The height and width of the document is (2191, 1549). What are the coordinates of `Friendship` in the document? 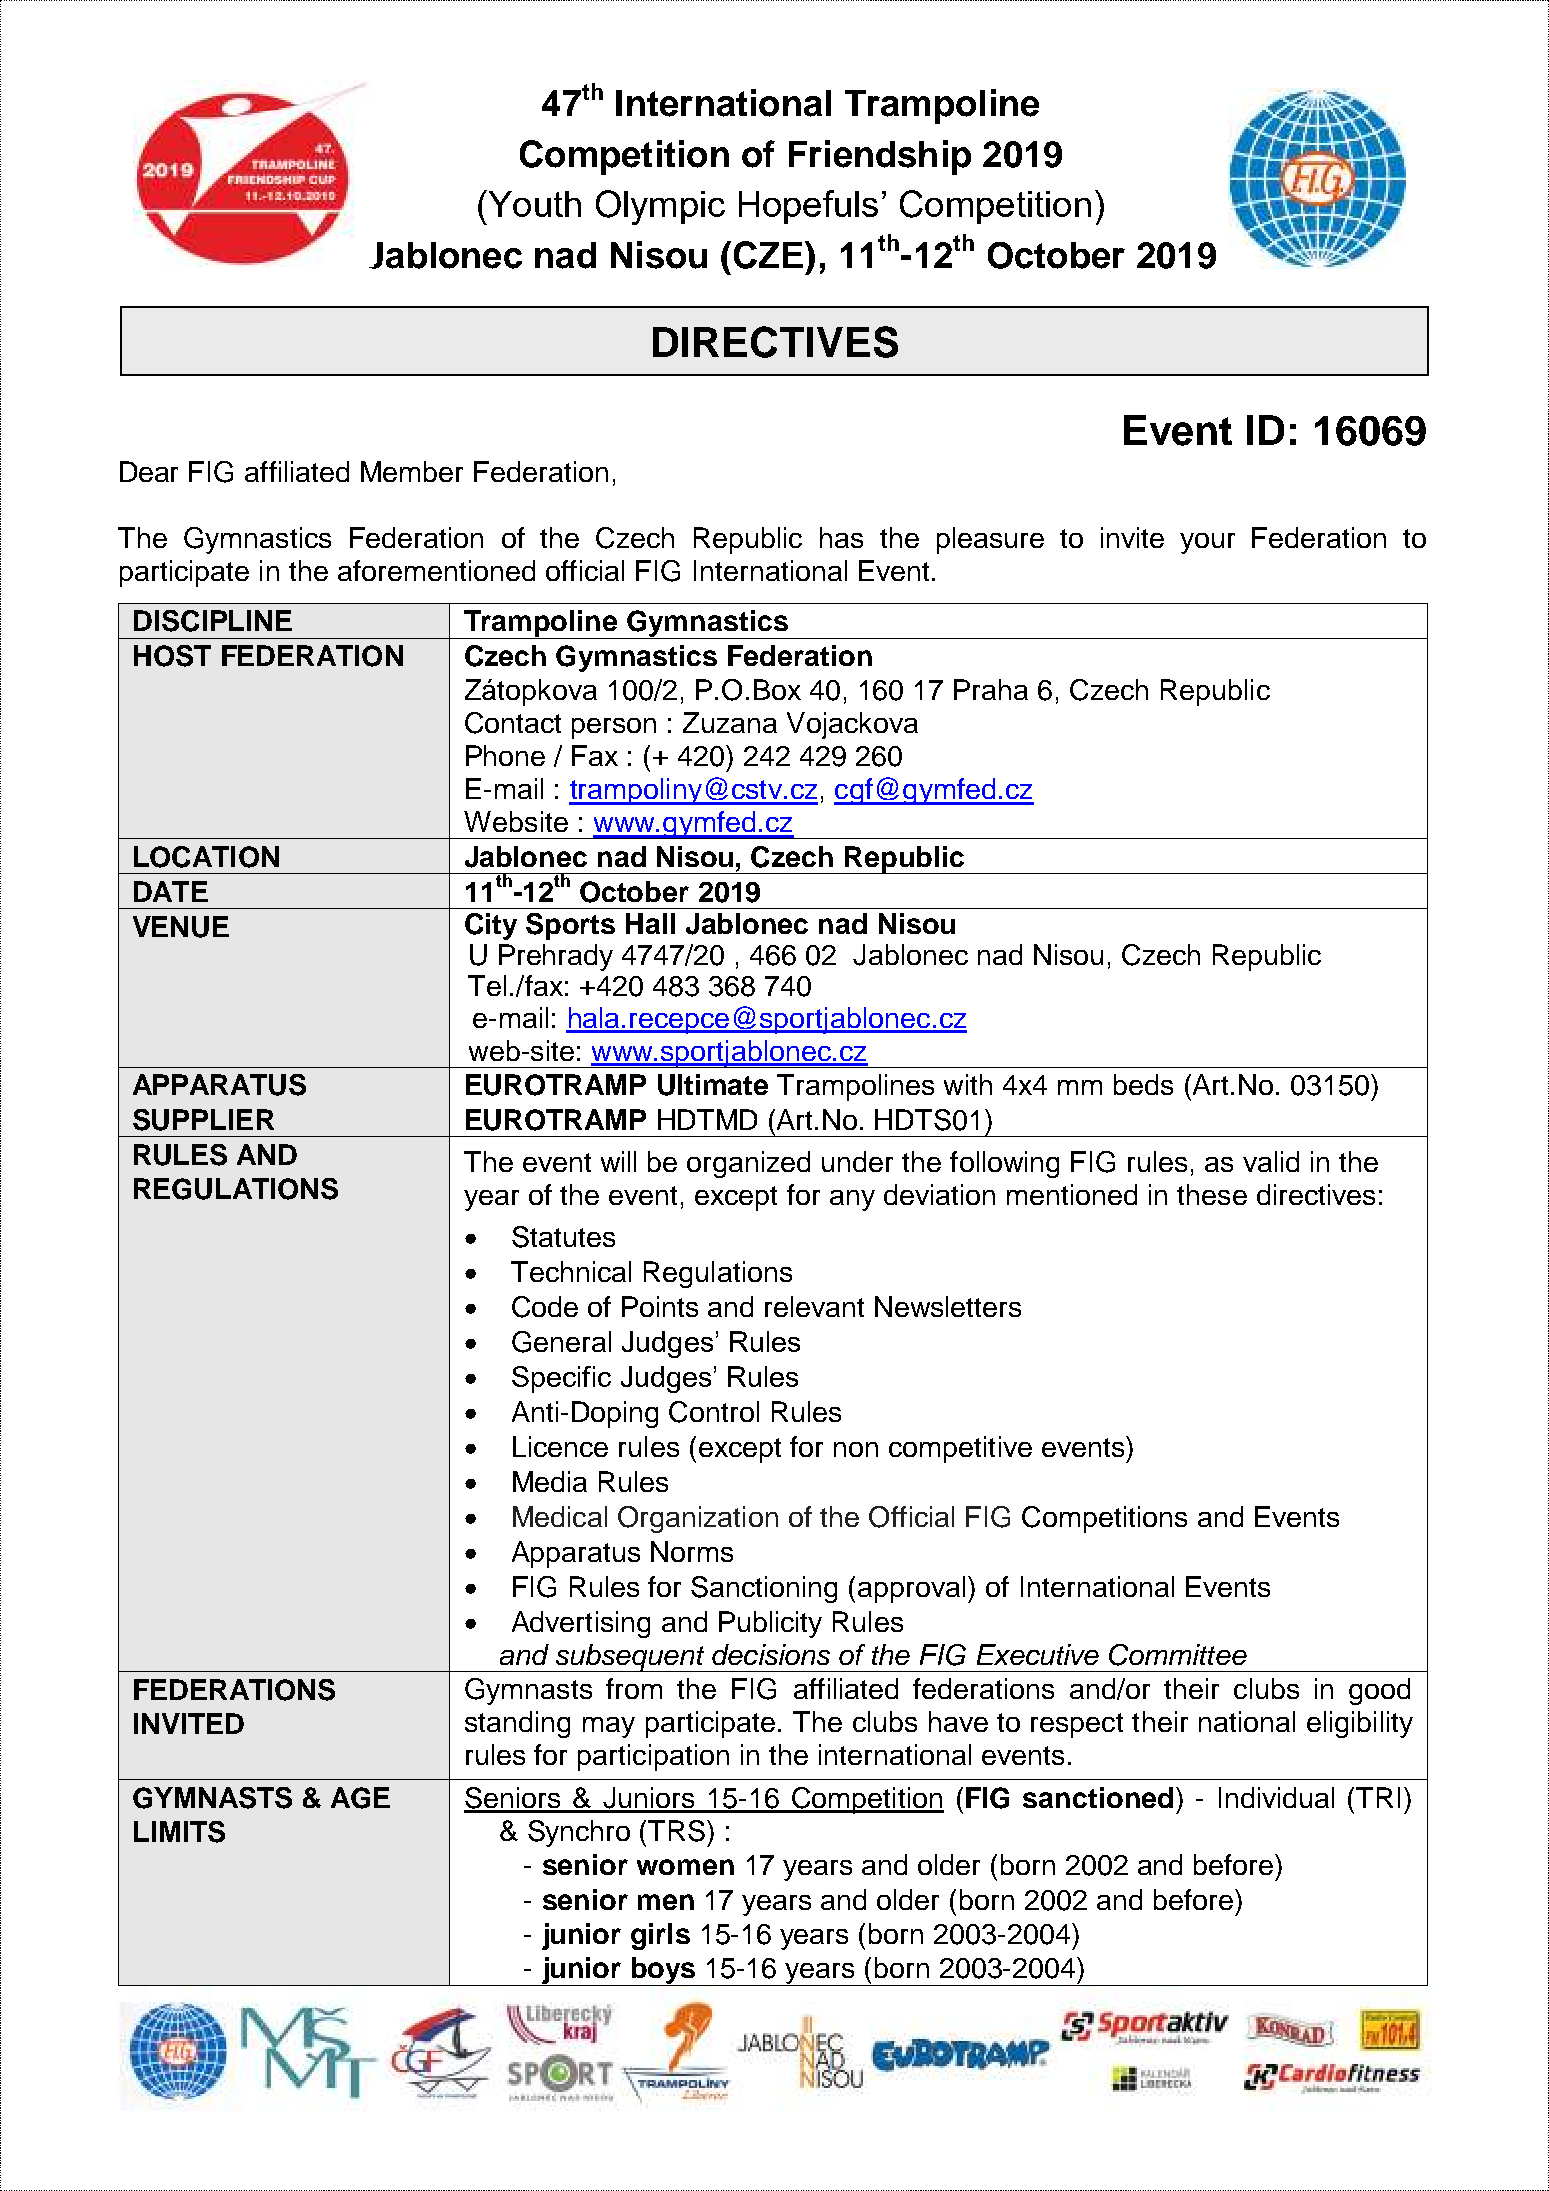 It's located at (880, 157).
